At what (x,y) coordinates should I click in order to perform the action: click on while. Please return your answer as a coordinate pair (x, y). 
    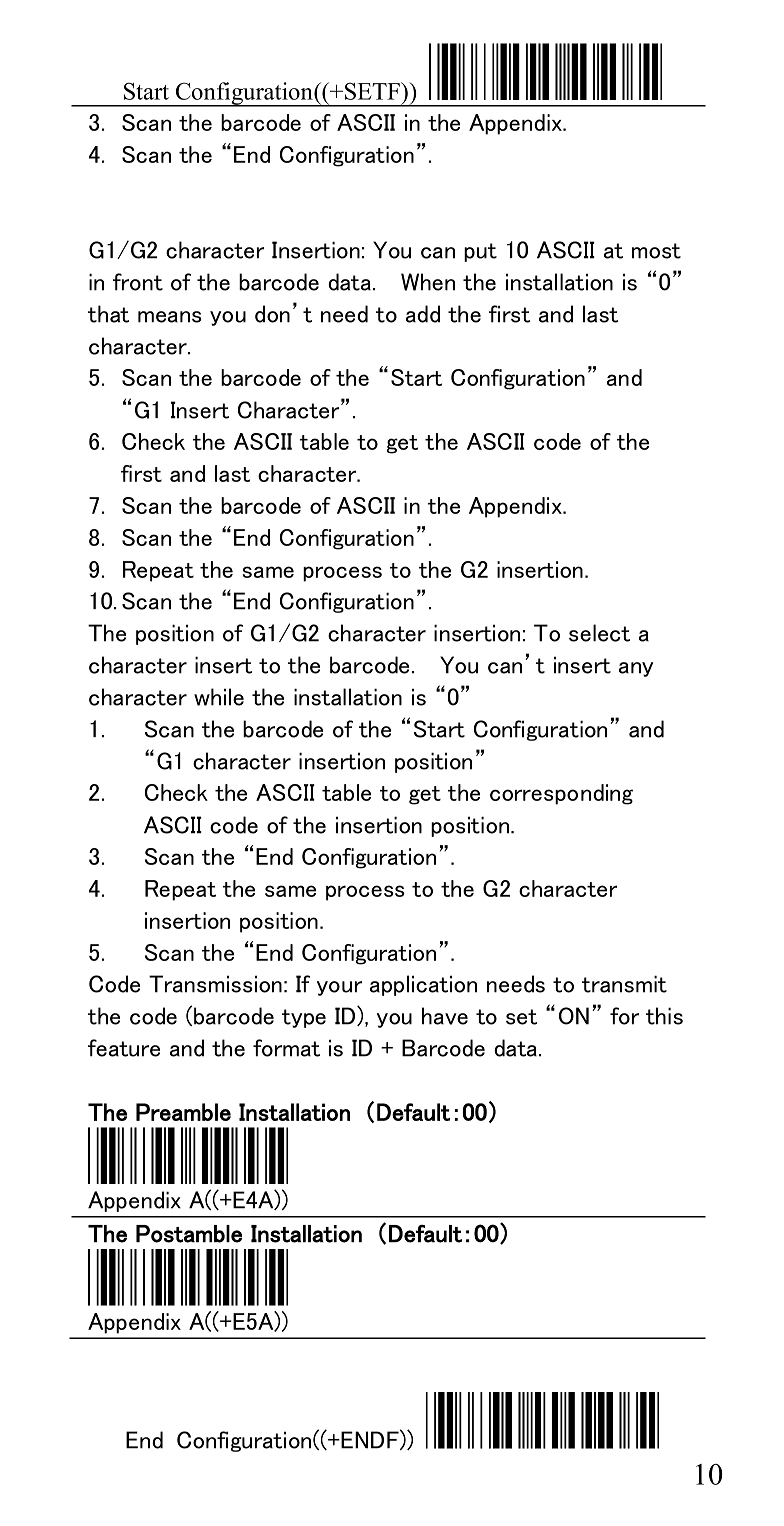
    Looking at the image, I should click on (219, 697).
